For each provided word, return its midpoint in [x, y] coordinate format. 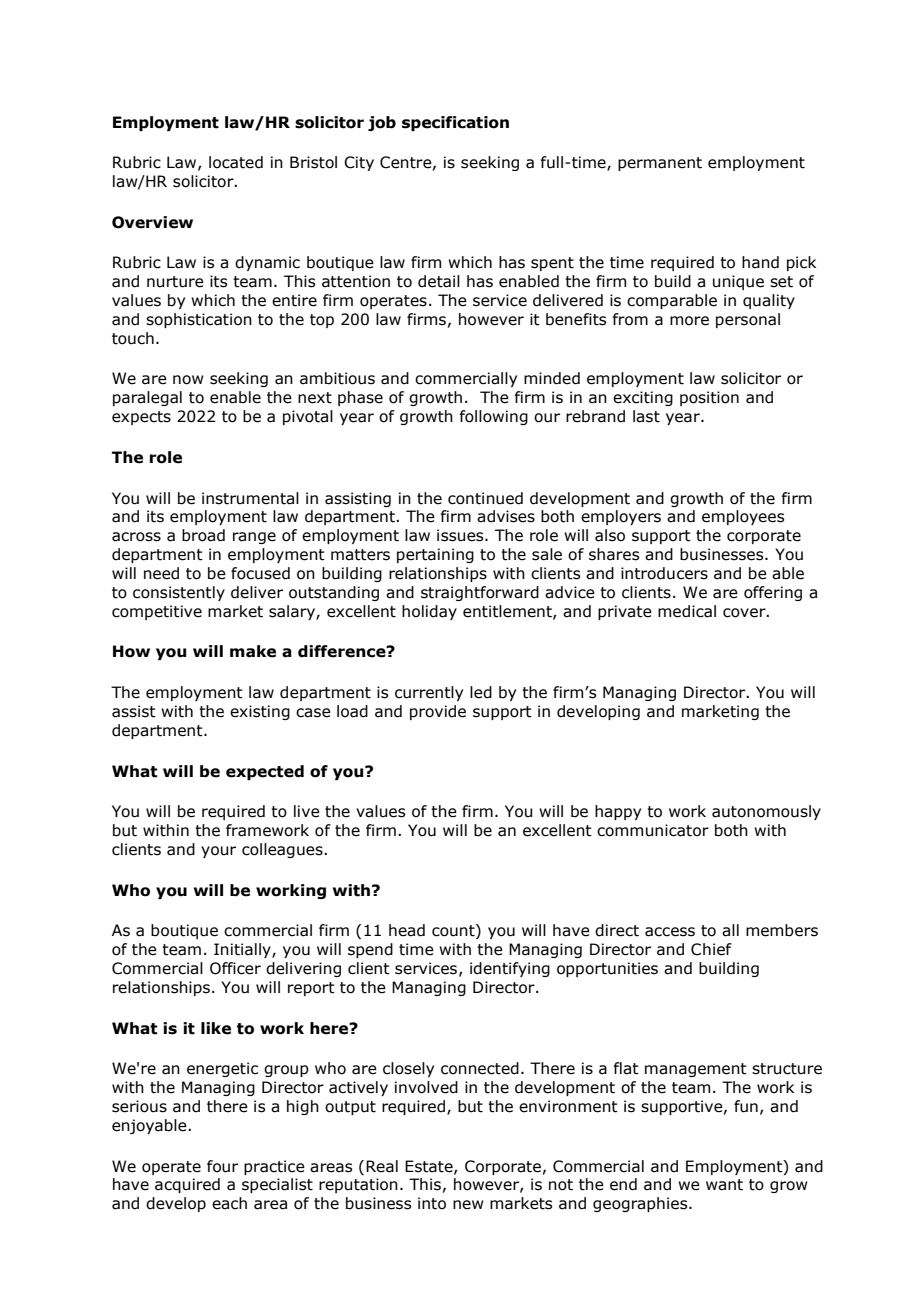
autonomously [766, 812]
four [222, 1166]
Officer [235, 968]
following [493, 417]
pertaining [435, 555]
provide [438, 712]
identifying [510, 969]
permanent [660, 164]
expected [265, 772]
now [188, 380]
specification [455, 123]
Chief [711, 949]
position [709, 398]
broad [203, 535]
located [236, 162]
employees [743, 517]
